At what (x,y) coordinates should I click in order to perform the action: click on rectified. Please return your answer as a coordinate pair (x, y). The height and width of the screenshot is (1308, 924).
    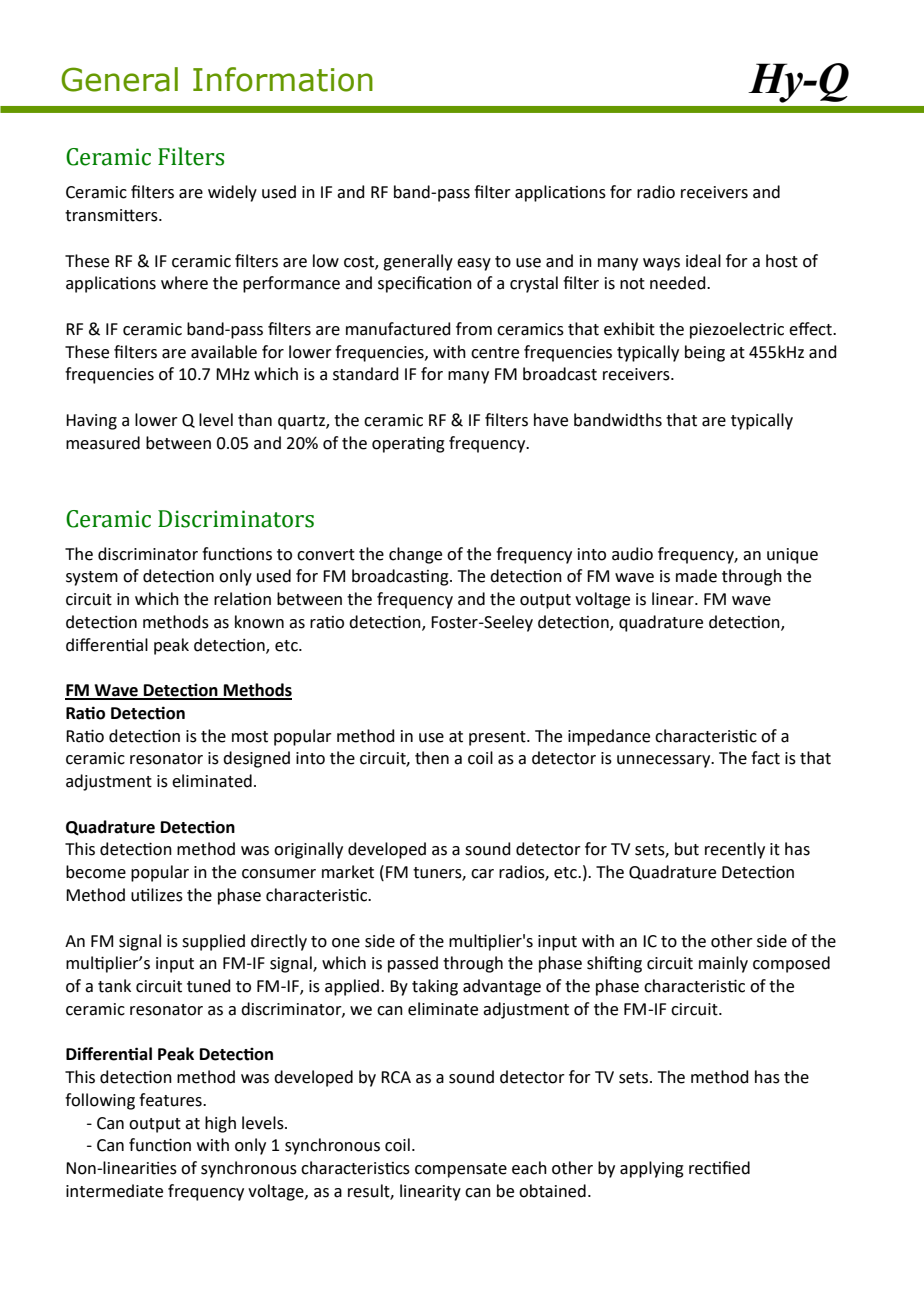
    Looking at the image, I should click on (719, 1168).
